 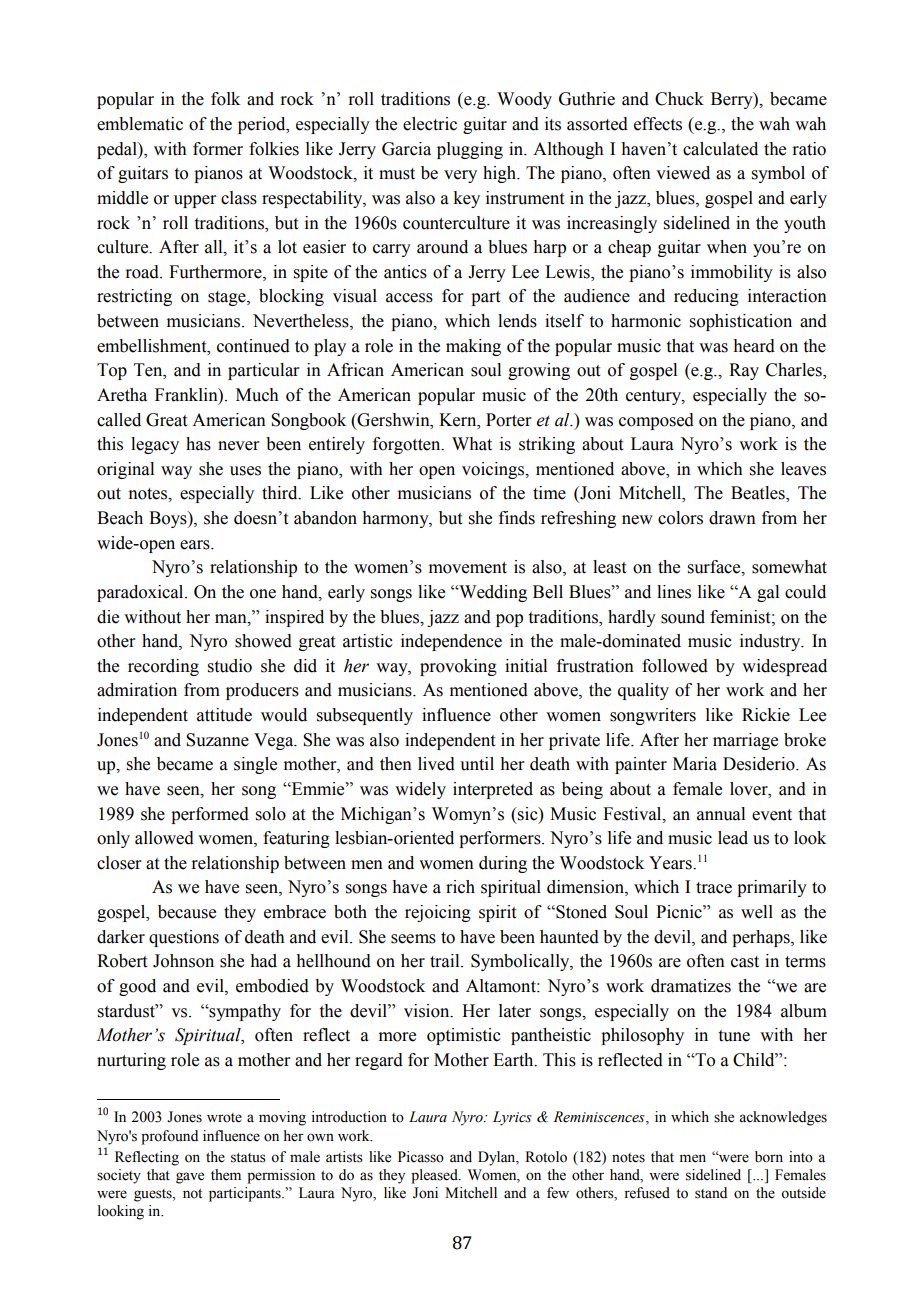 I want to click on pleased, so click(x=435, y=1176).
